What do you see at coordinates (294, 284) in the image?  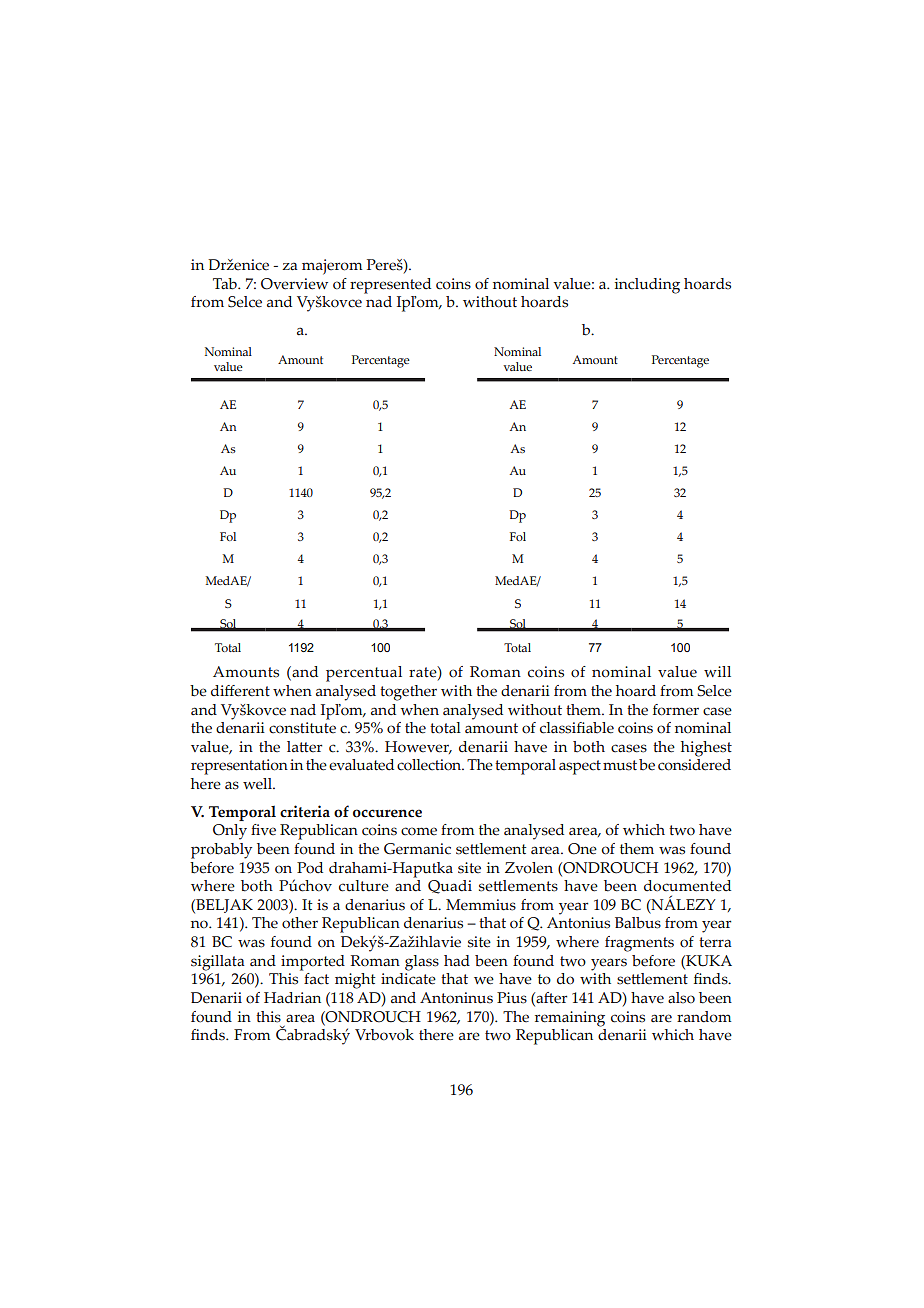 I see `Overview` at bounding box center [294, 284].
